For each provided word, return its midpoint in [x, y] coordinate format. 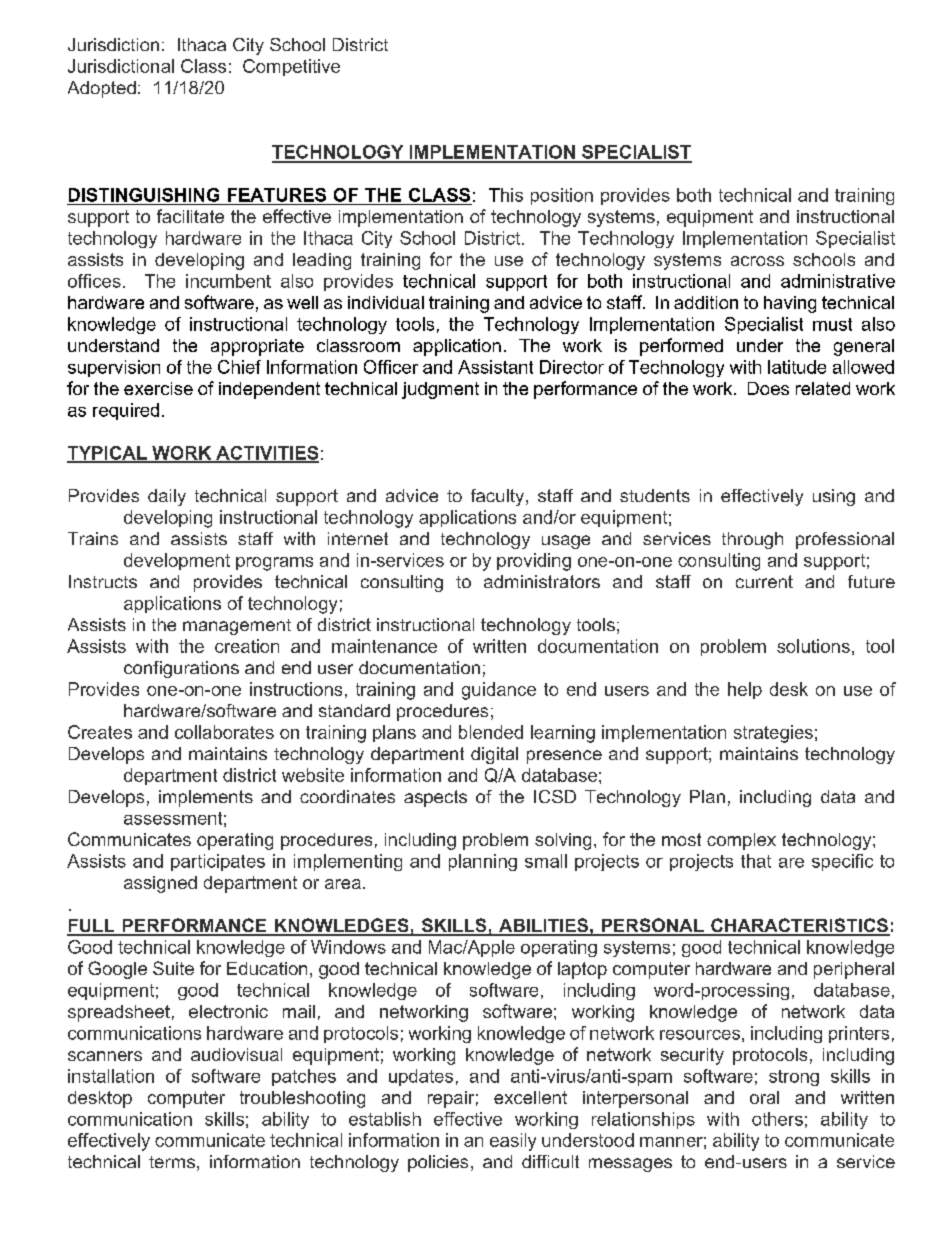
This [506, 195]
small [546, 861]
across [757, 261]
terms [172, 1162]
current [764, 581]
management [237, 627]
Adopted [102, 89]
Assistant [495, 367]
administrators [542, 581]
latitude [797, 367]
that [756, 861]
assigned [160, 884]
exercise [158, 388]
